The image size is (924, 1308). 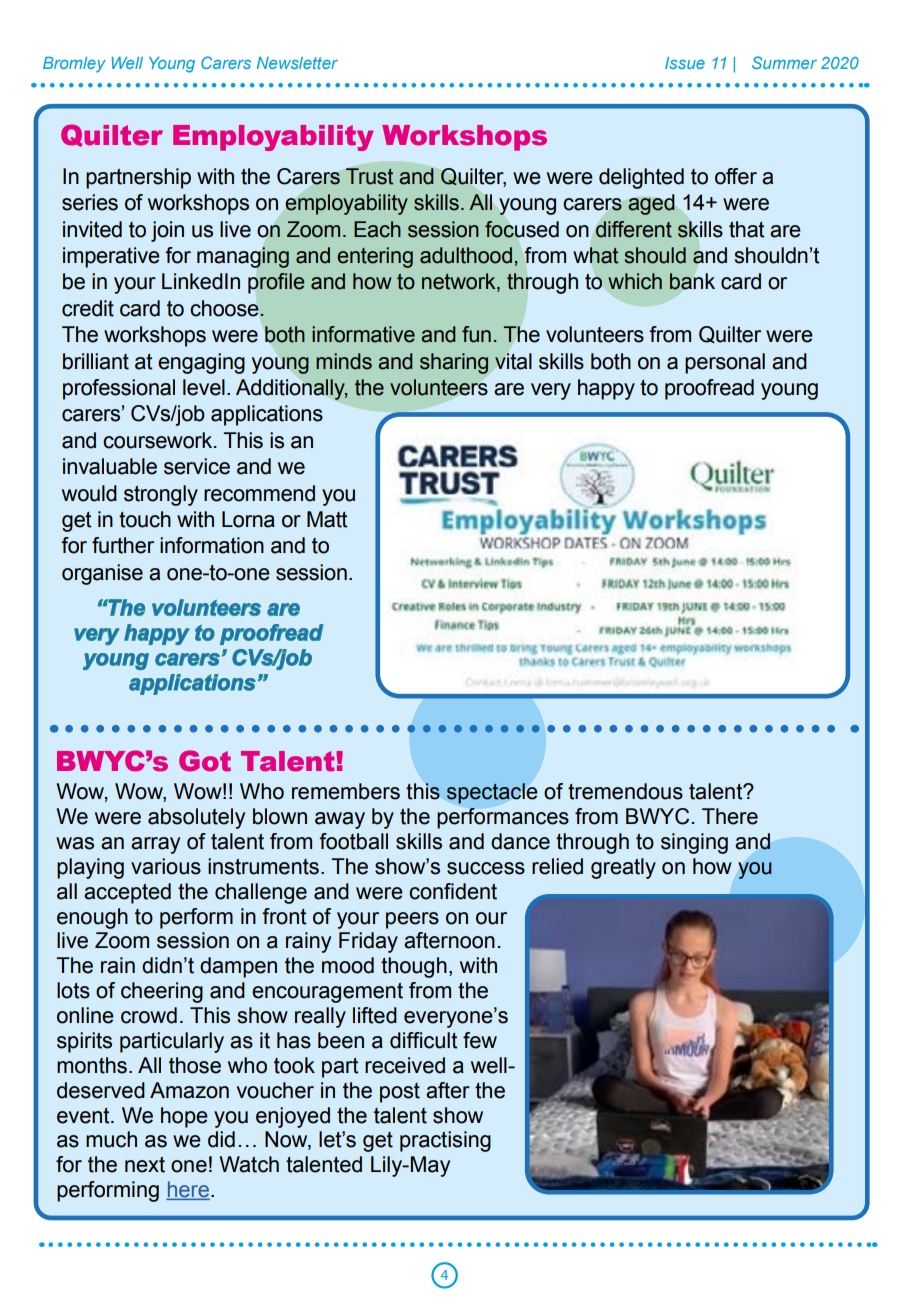 I want to click on Trust, so click(x=369, y=176).
